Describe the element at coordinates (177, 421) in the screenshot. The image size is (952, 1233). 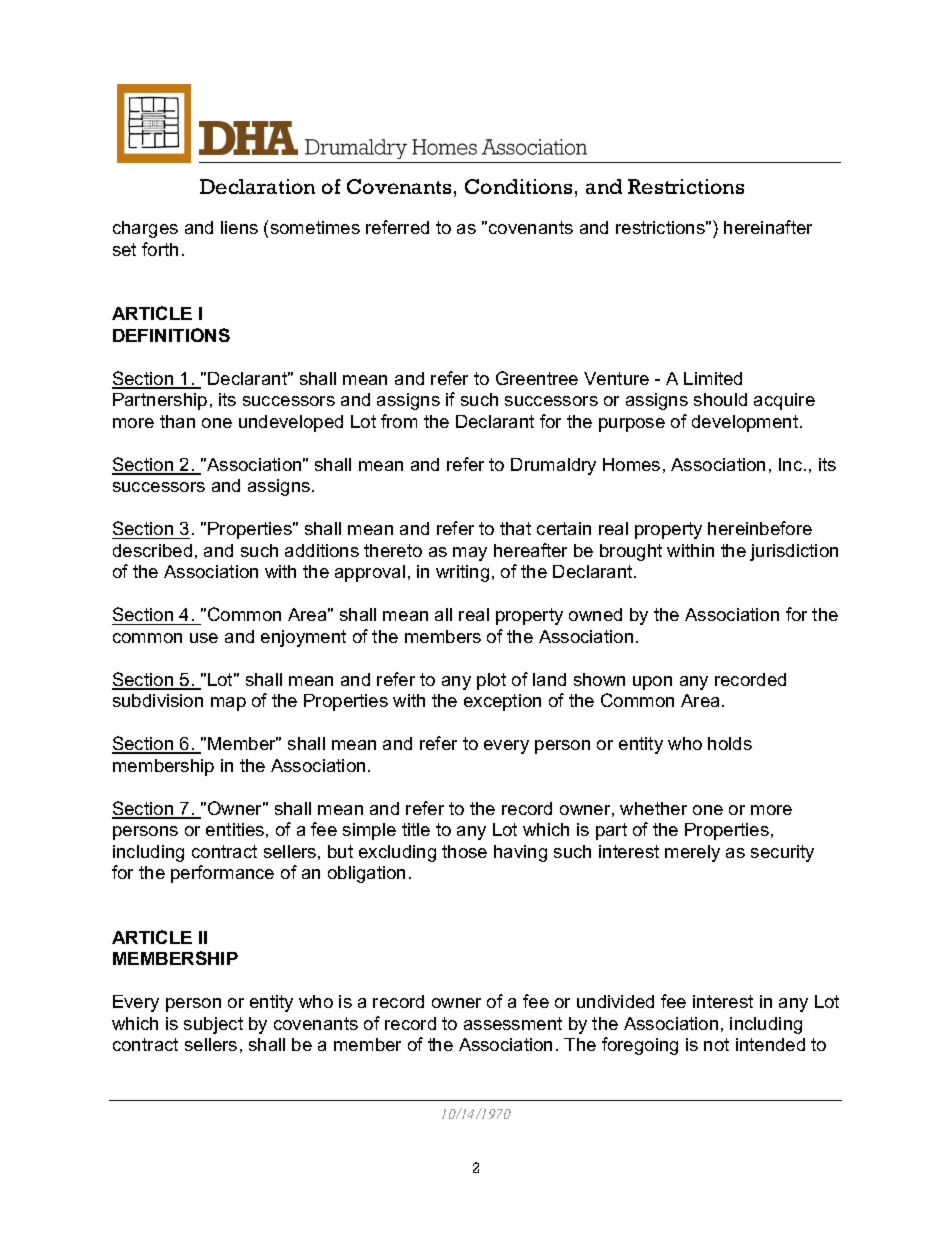
I see `than` at that location.
